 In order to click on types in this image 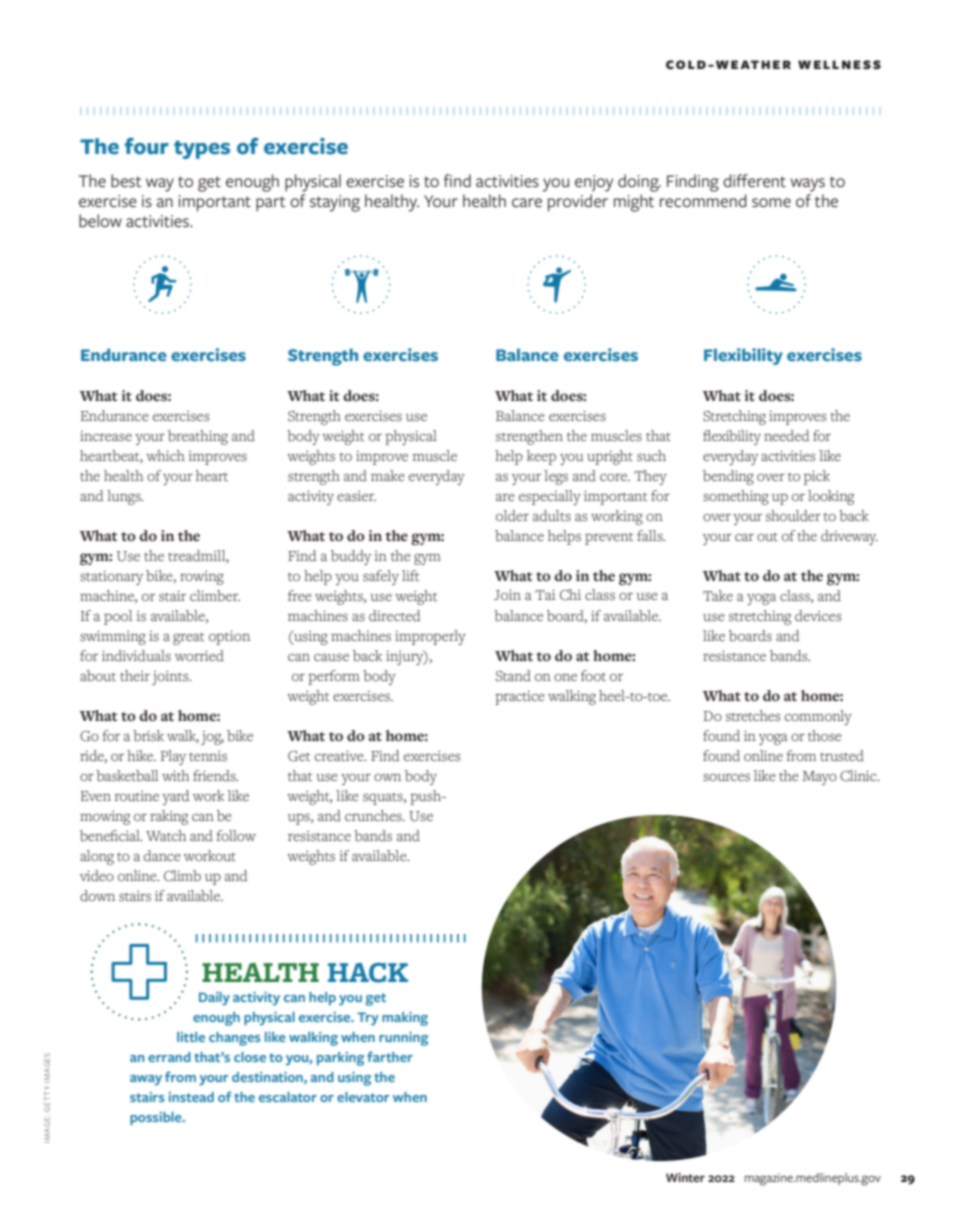, I will do `click(202, 149)`.
